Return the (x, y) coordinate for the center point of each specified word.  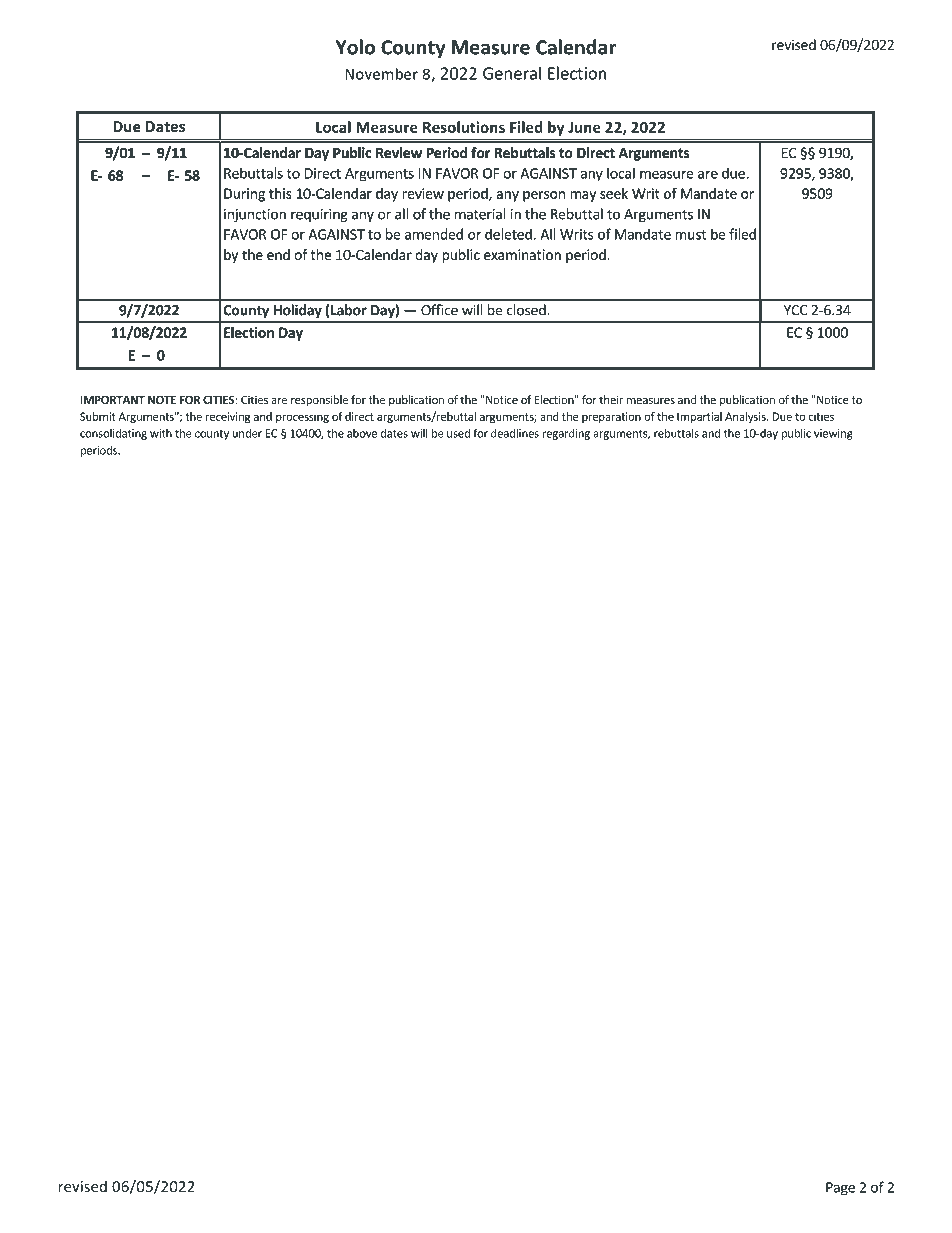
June (584, 127)
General (512, 73)
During (244, 195)
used (458, 433)
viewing (833, 434)
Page (840, 1188)
